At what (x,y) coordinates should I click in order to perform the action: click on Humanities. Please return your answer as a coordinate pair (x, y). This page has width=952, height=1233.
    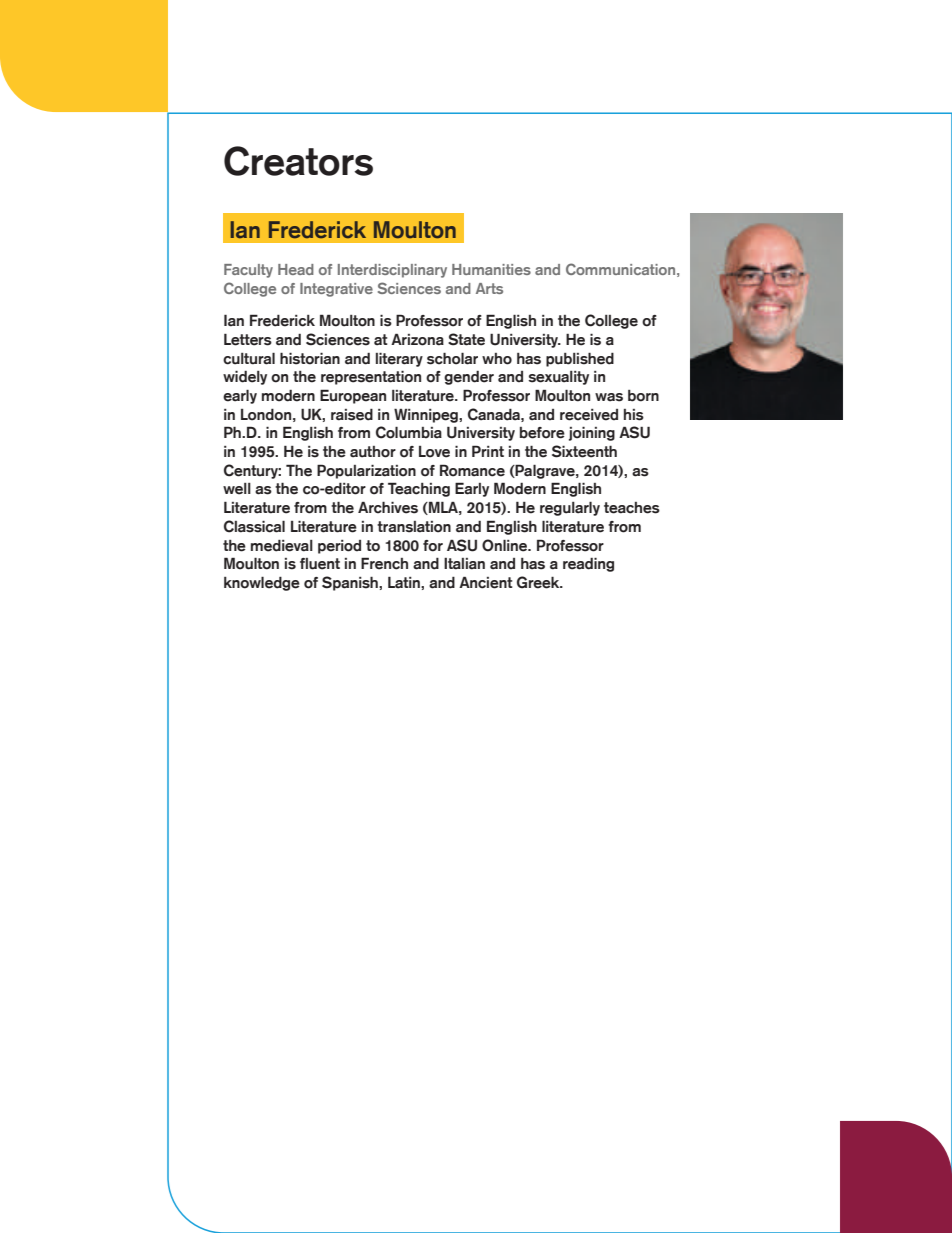
    Looking at the image, I should click on (491, 269).
